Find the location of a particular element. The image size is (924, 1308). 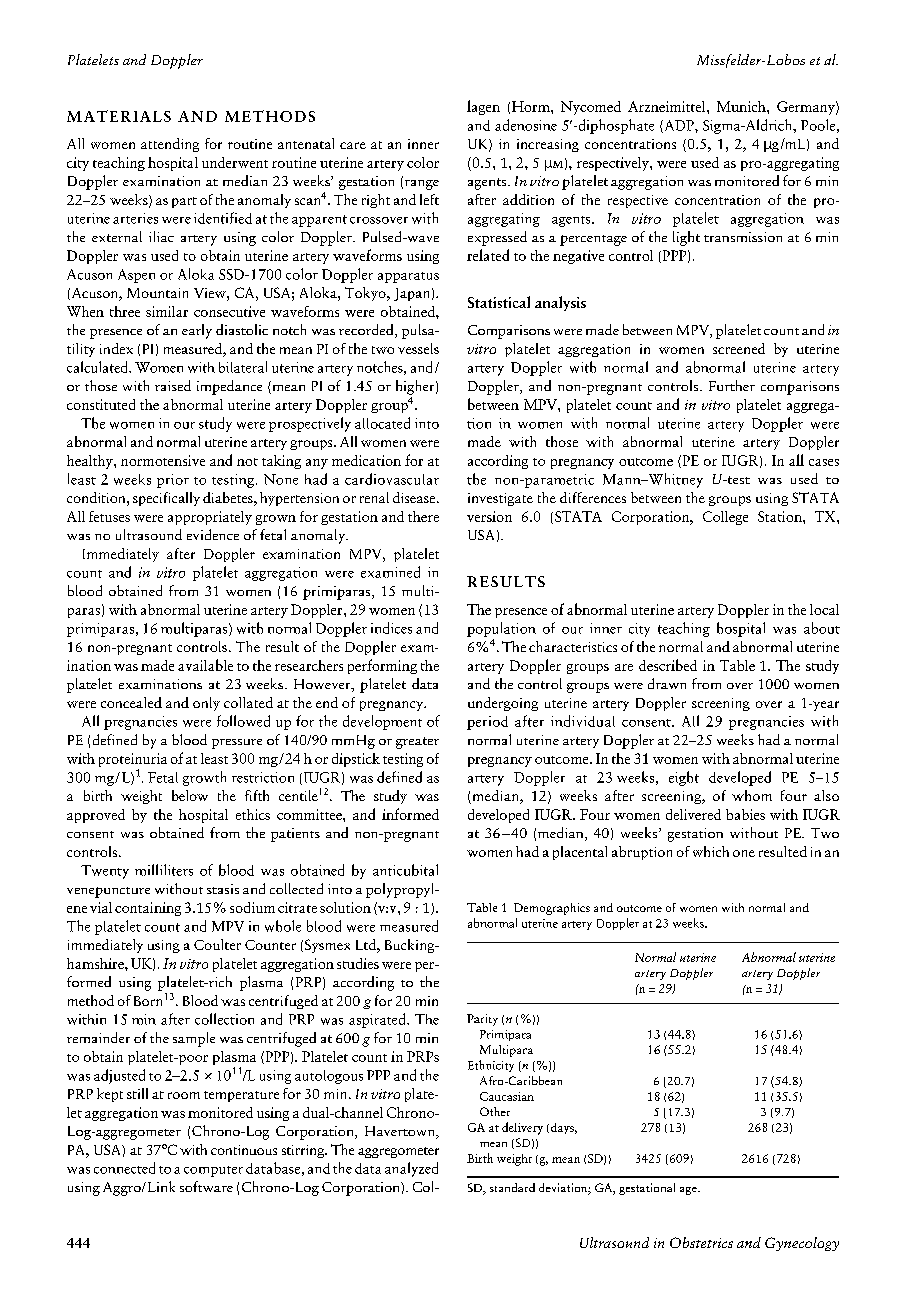

Coulter is located at coordinates (217, 944).
